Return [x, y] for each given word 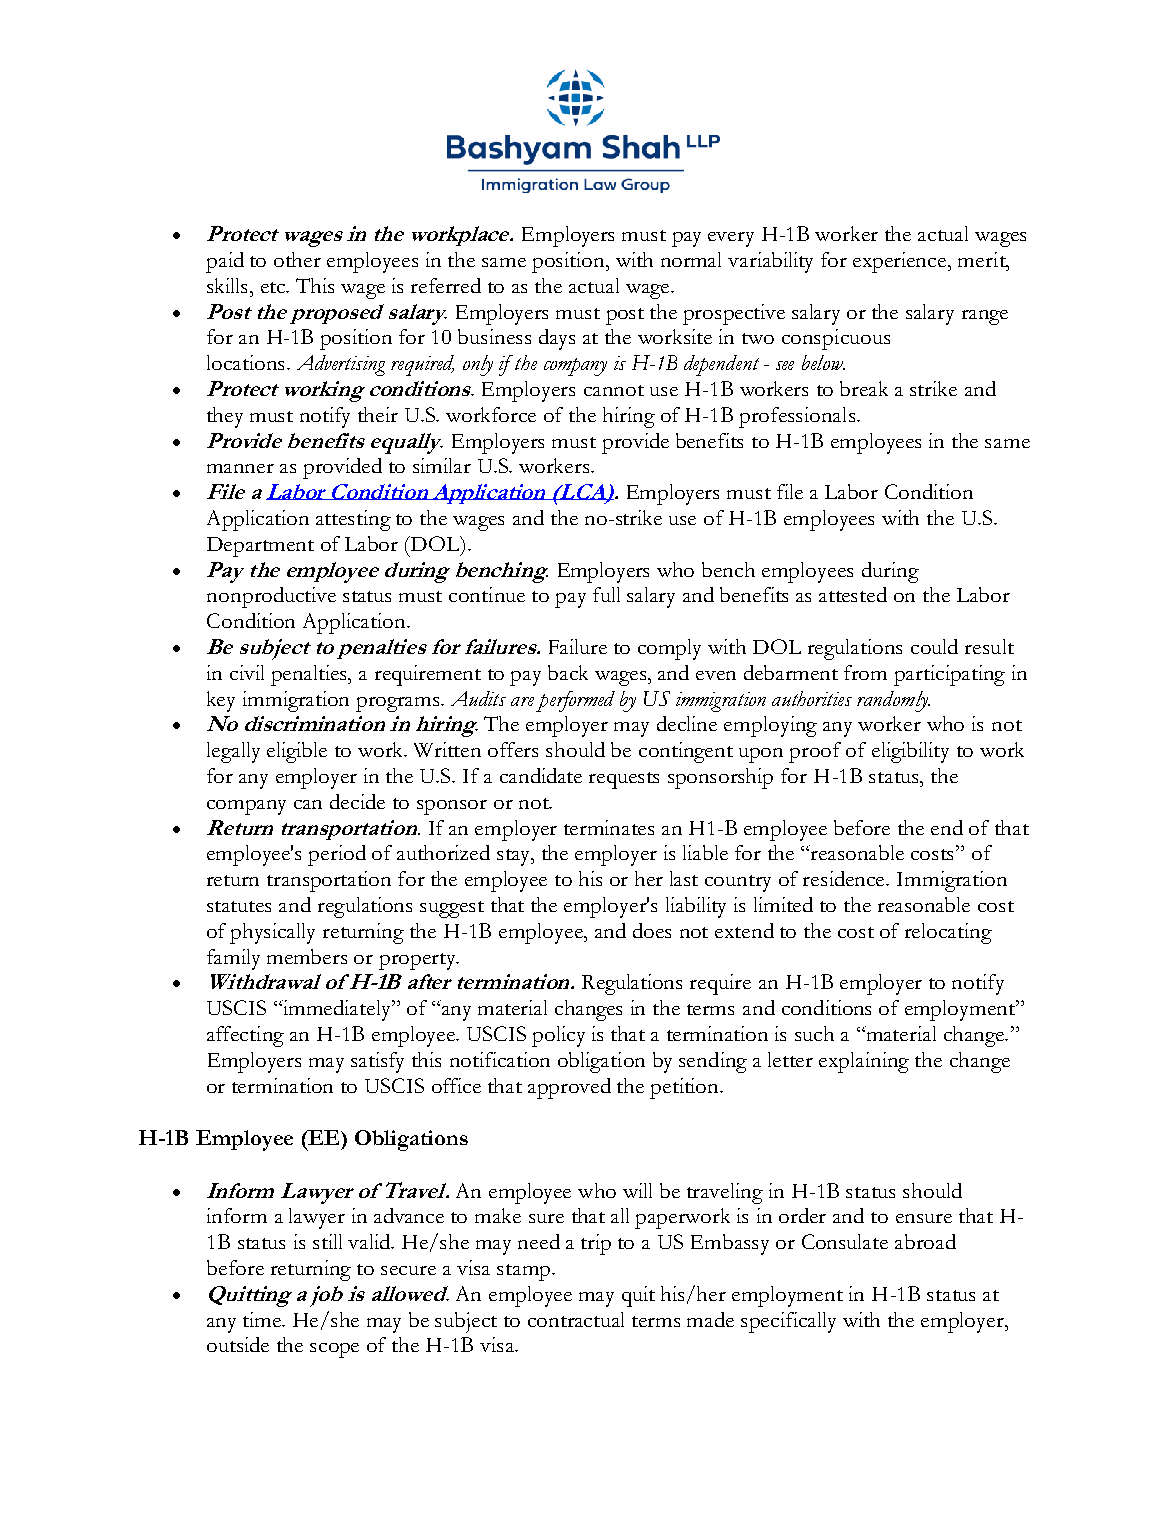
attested [853, 594]
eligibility [910, 752]
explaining [864, 1062]
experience [901, 262]
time [263, 1319]
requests [624, 780]
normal [691, 259]
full [606, 594]
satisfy [377, 1062]
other [297, 259]
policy [558, 1036]
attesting [353, 520]
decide [357, 801]
